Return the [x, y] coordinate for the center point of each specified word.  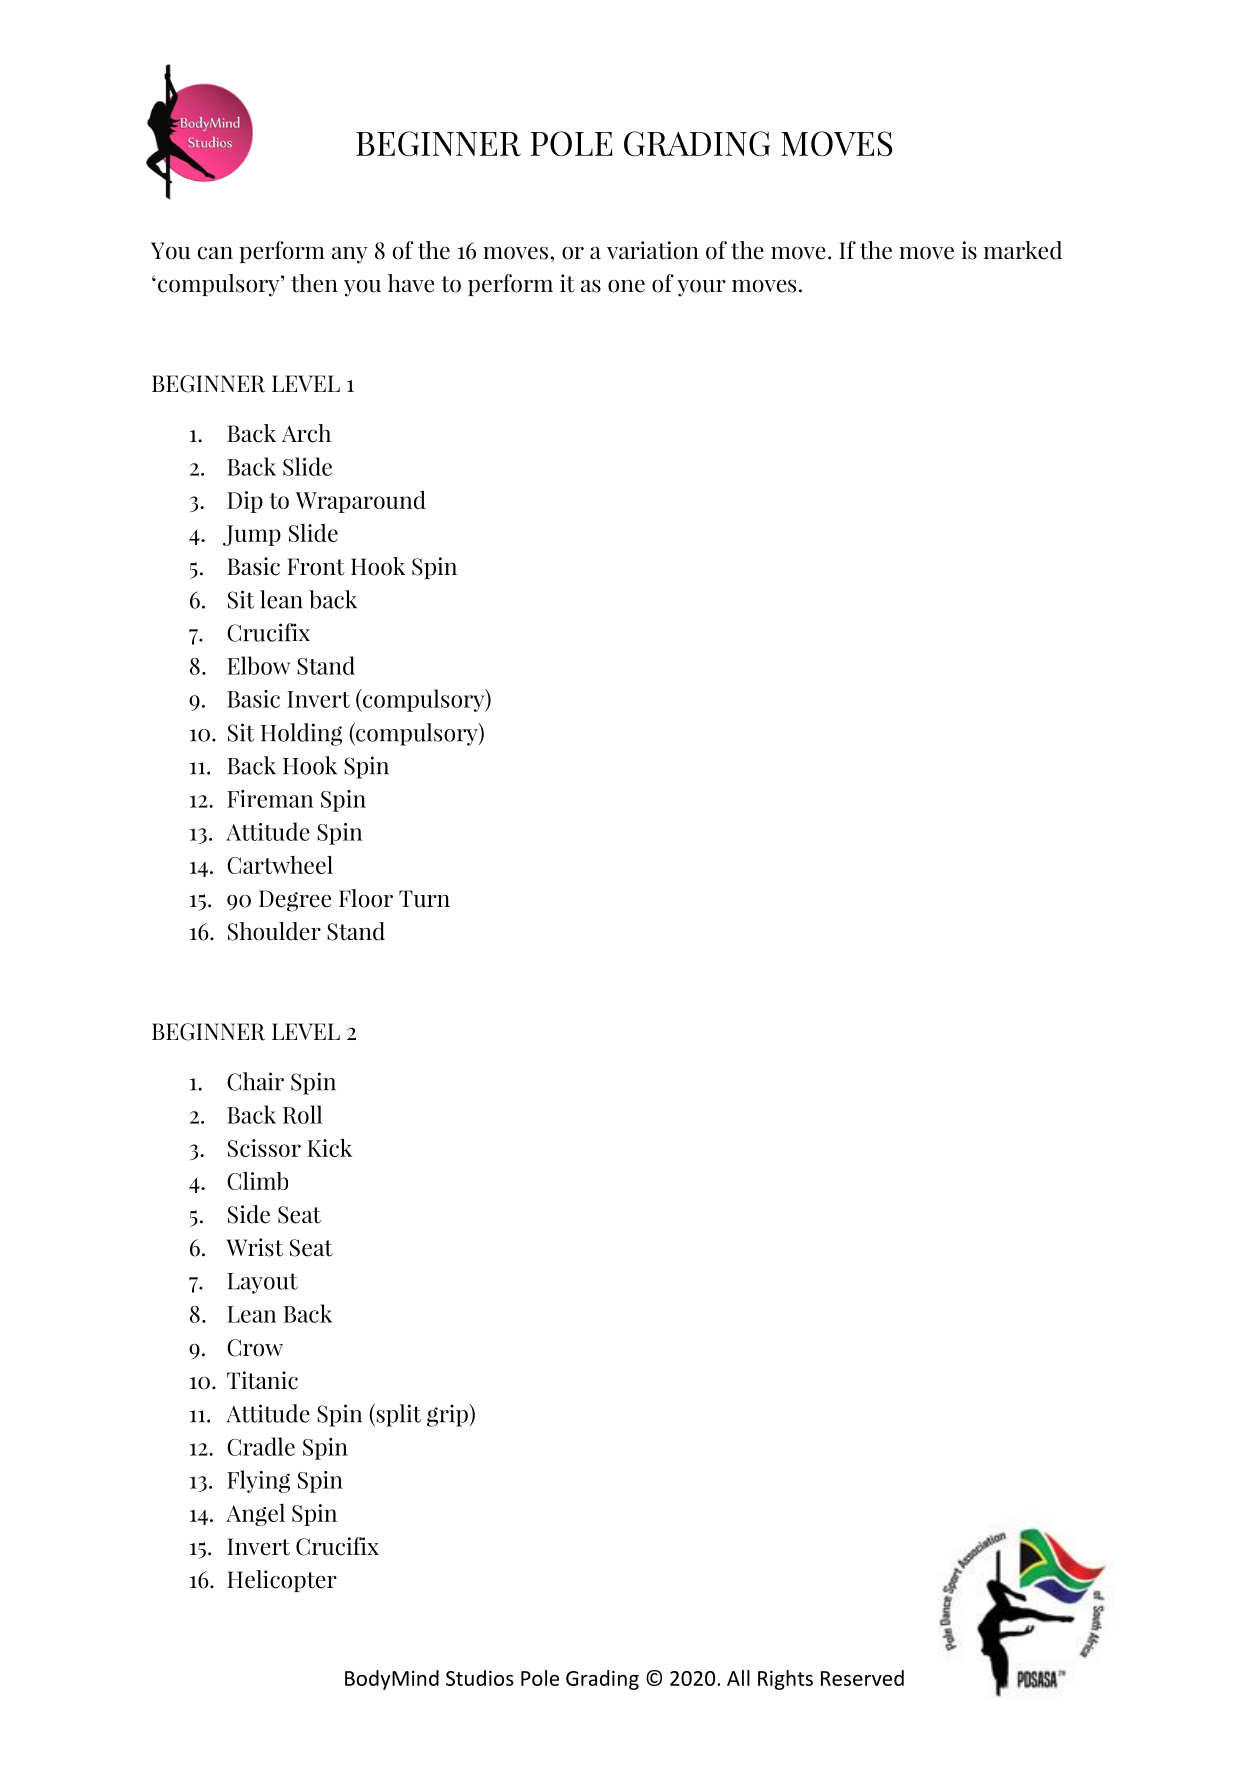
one [626, 286]
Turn [424, 899]
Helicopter [282, 1581]
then [314, 283]
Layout [262, 1283]
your [701, 288]
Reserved [862, 1678]
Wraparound [360, 501]
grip [448, 1415]
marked [1023, 250]
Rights [785, 1680]
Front [316, 567]
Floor [366, 898]
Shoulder [274, 931]
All [738, 1678]
